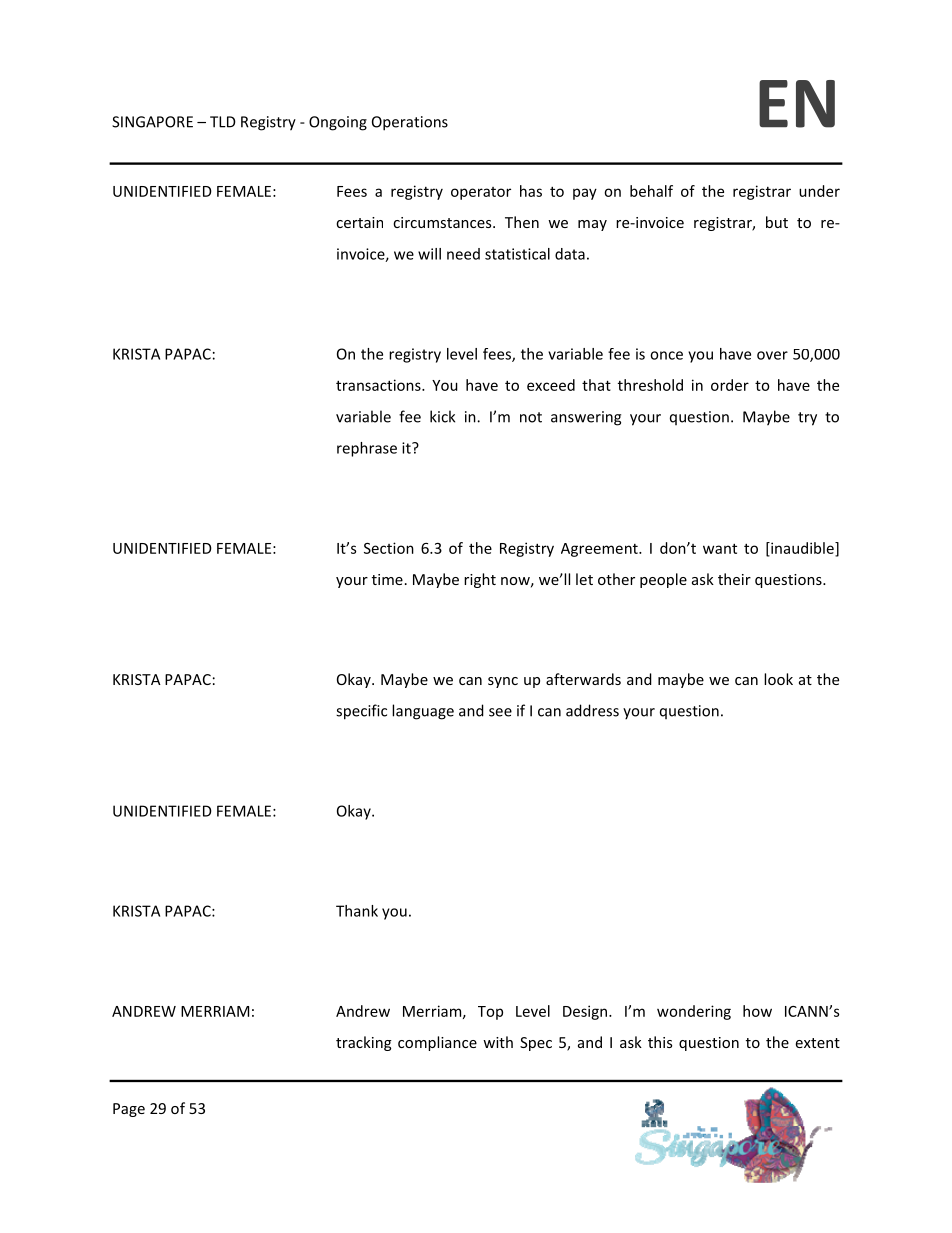 Image resolution: width=952 pixels, height=1233 pixels. I want to click on their, so click(734, 579).
